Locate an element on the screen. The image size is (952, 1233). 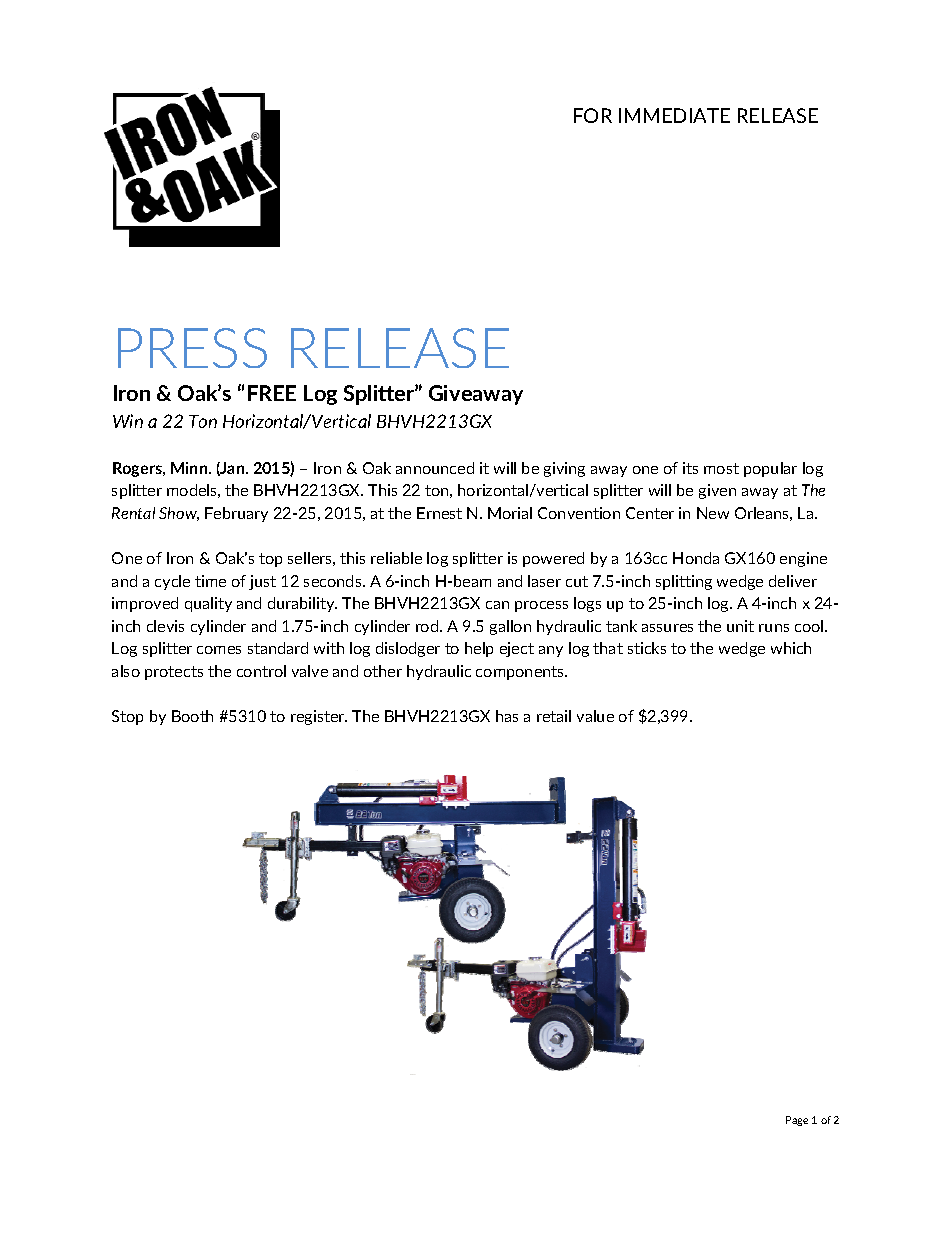
unit is located at coordinates (740, 626).
